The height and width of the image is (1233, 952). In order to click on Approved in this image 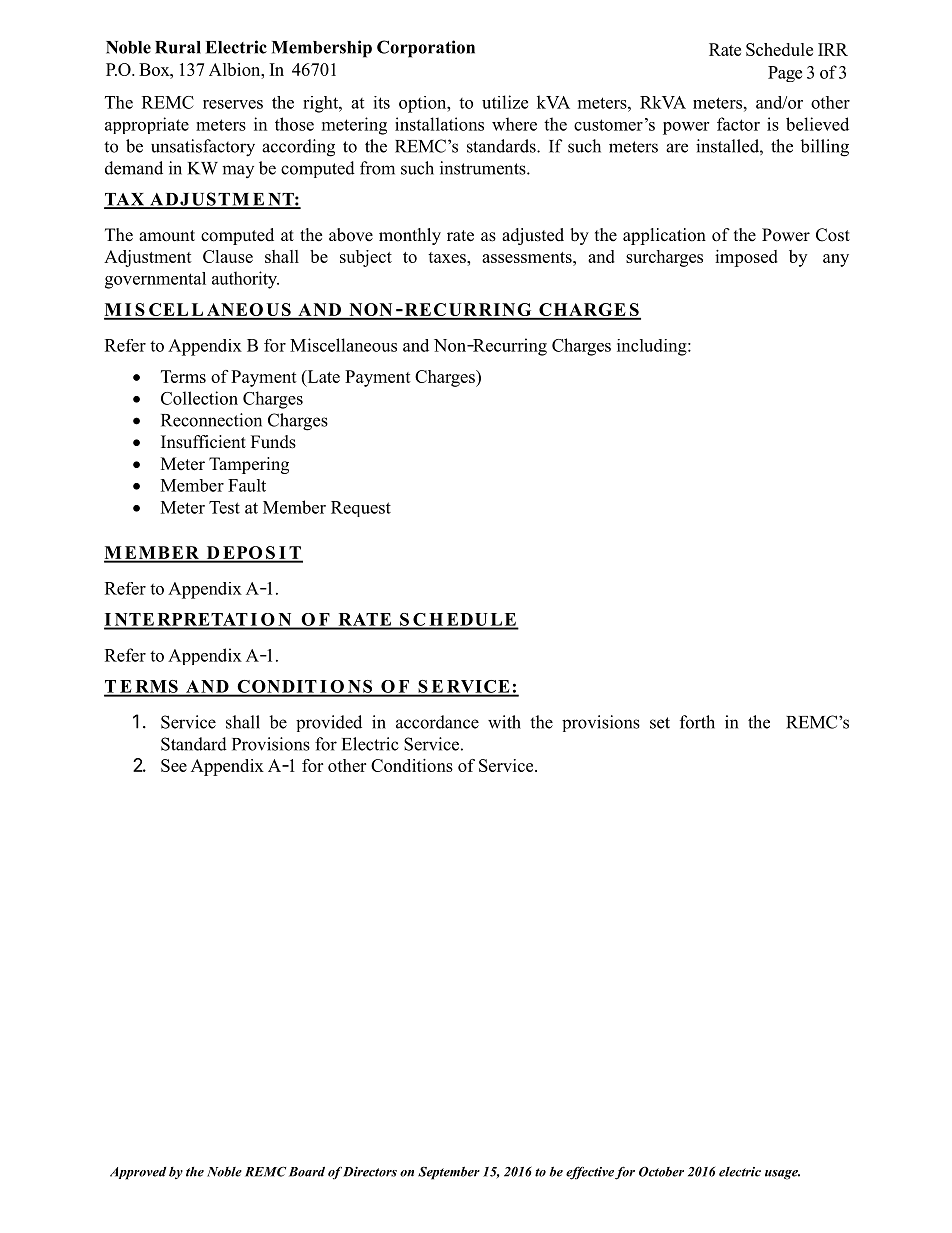, I will do `click(138, 1173)`.
